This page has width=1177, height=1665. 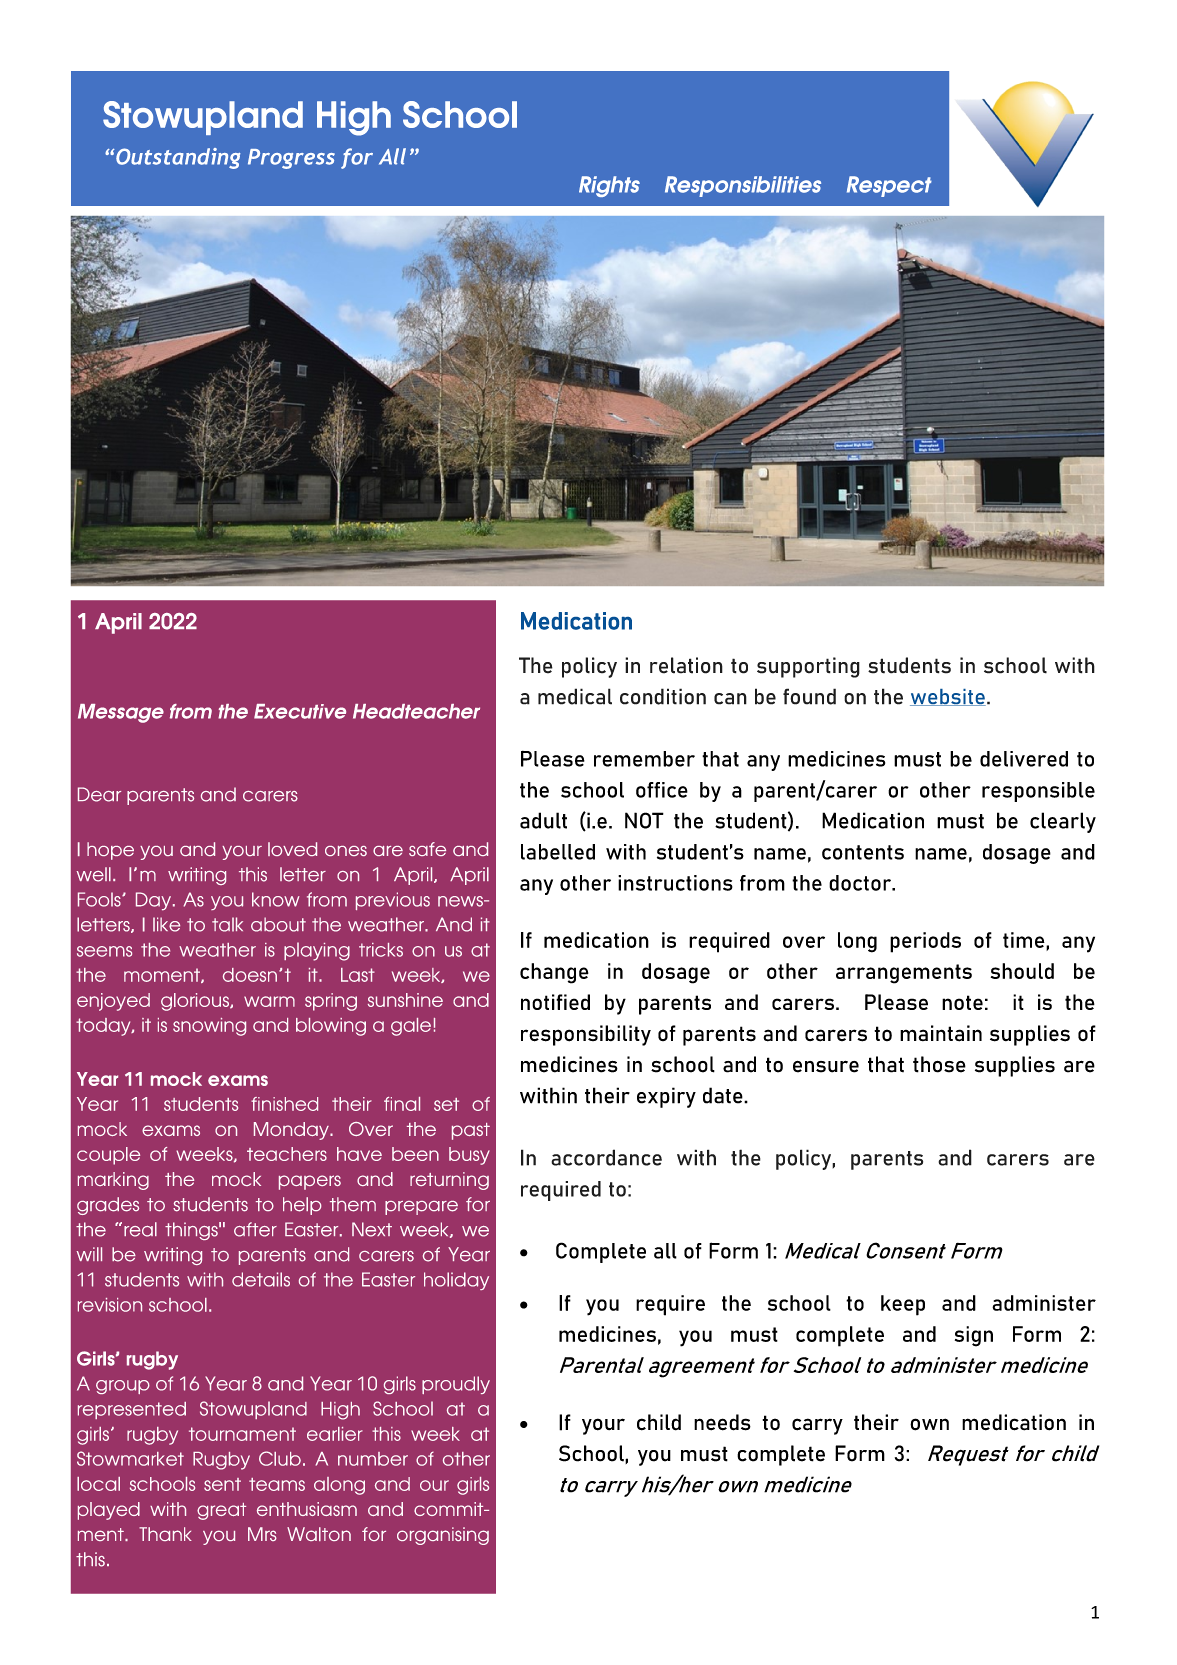 I want to click on sign, so click(x=974, y=1336).
